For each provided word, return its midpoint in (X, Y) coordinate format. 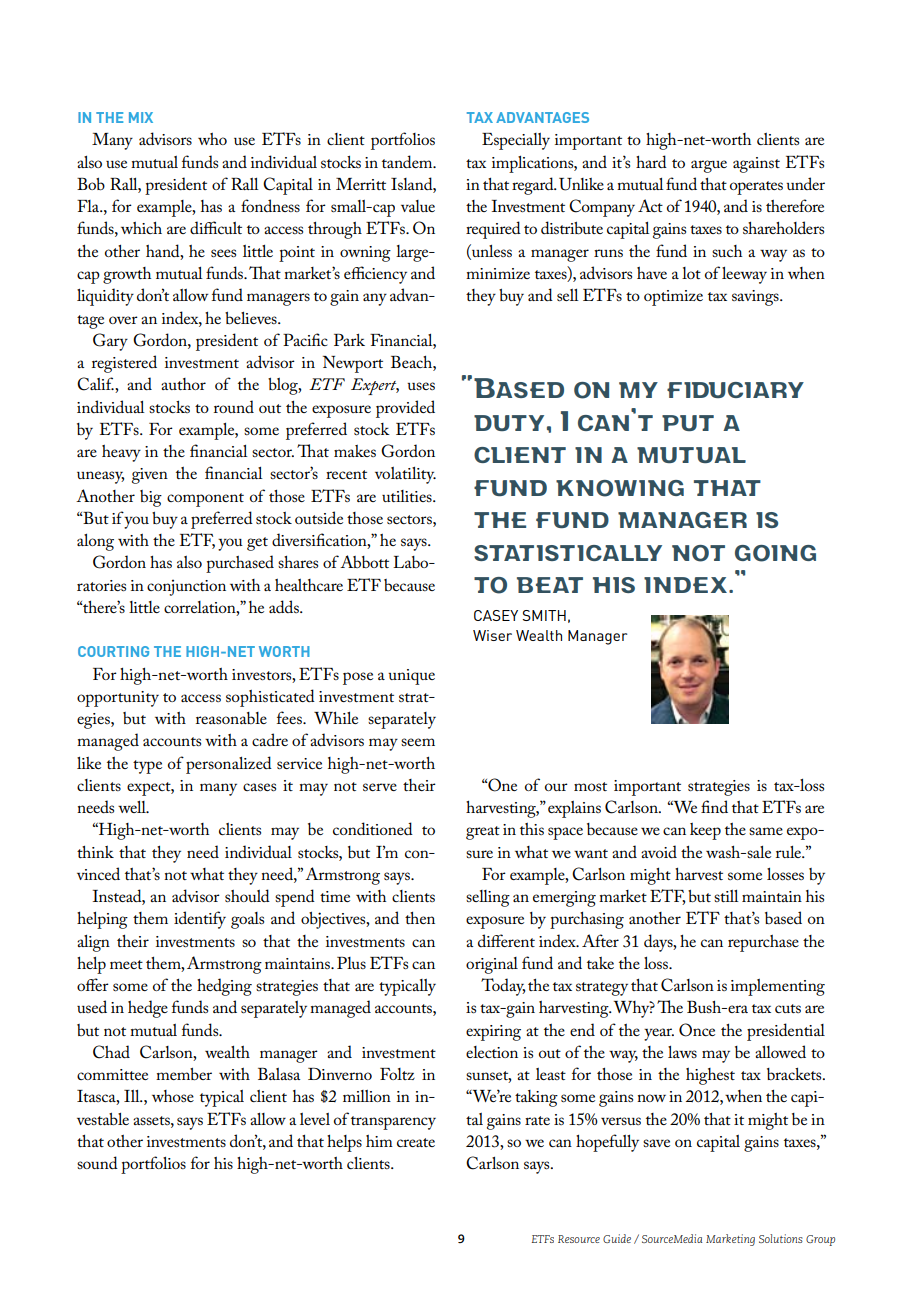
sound (97, 1162)
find (714, 806)
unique (411, 677)
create (416, 1142)
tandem (408, 161)
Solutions (781, 1238)
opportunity (118, 699)
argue (709, 166)
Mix (141, 117)
